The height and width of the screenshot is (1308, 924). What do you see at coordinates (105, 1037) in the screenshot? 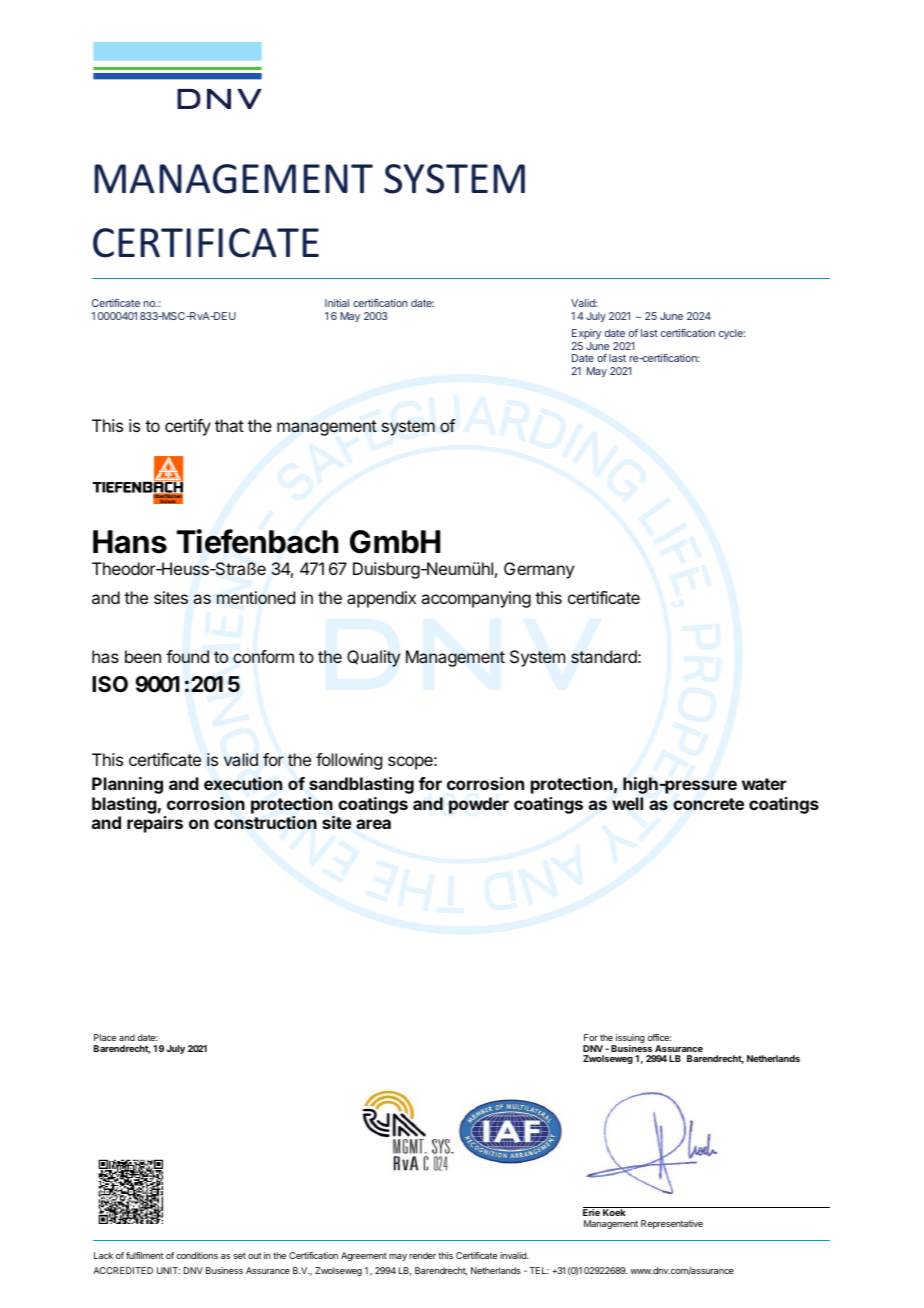
I see `Place` at bounding box center [105, 1037].
